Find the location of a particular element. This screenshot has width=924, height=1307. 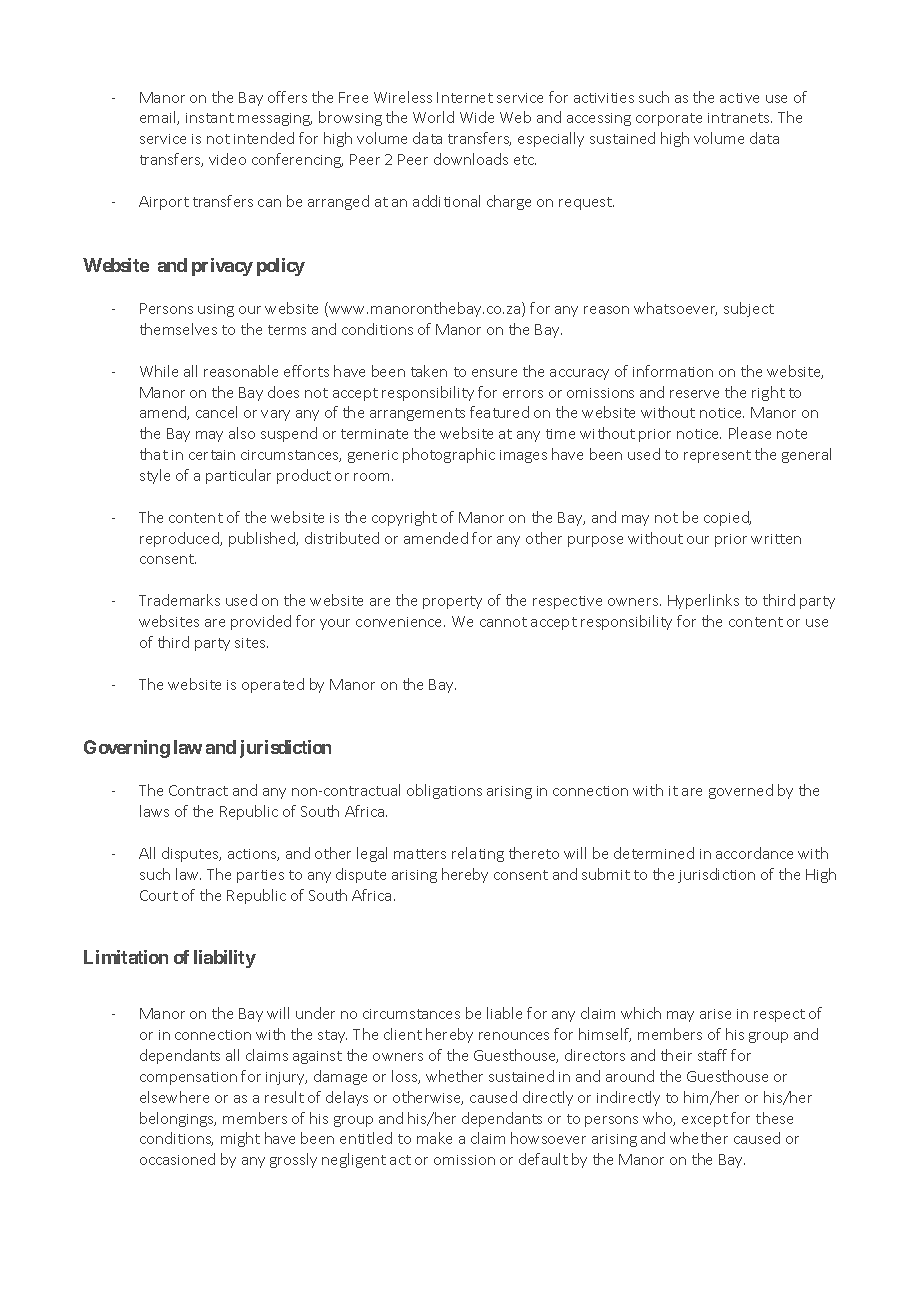

intranets is located at coordinates (740, 118).
